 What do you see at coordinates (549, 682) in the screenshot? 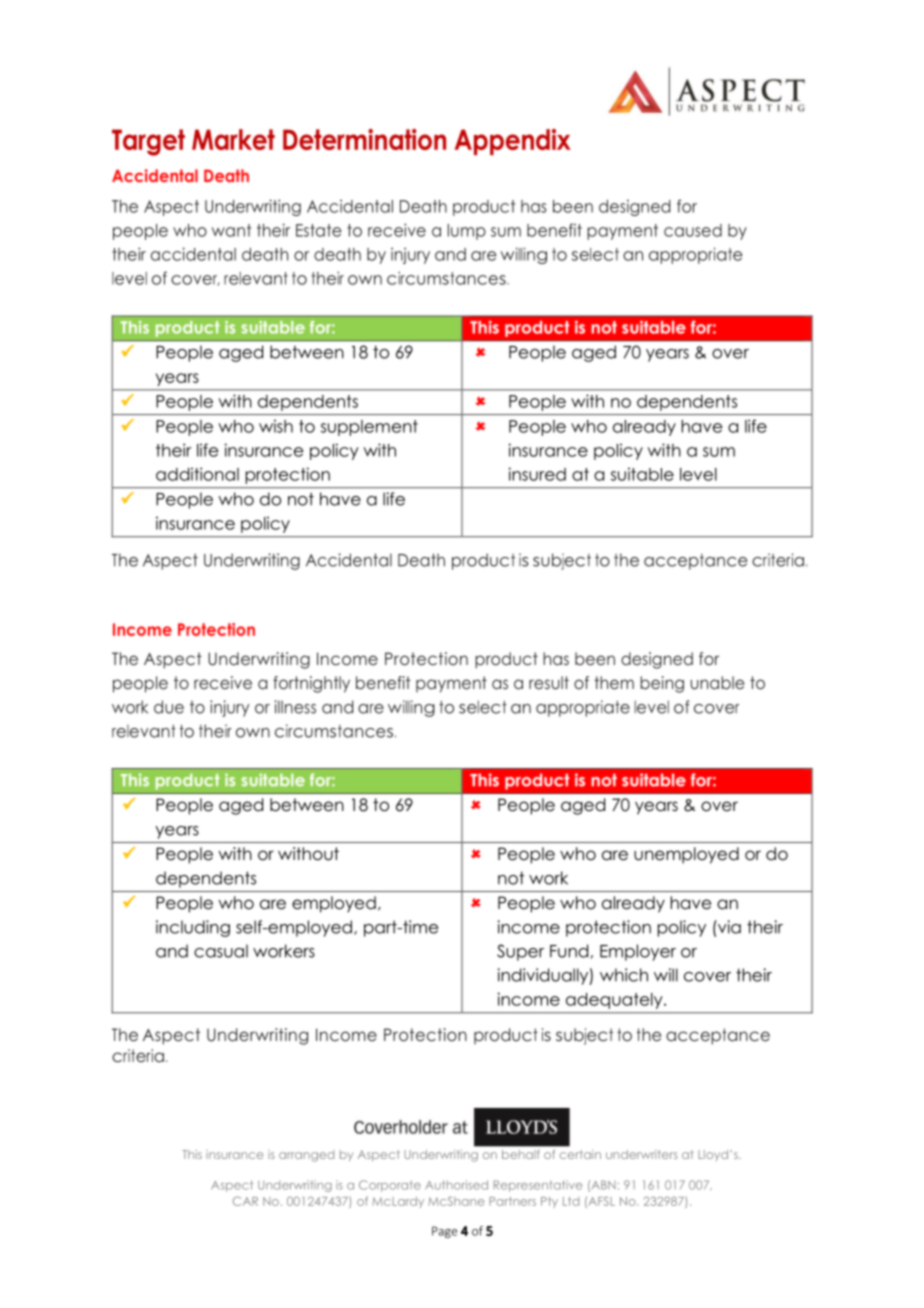
I see `result` at bounding box center [549, 682].
